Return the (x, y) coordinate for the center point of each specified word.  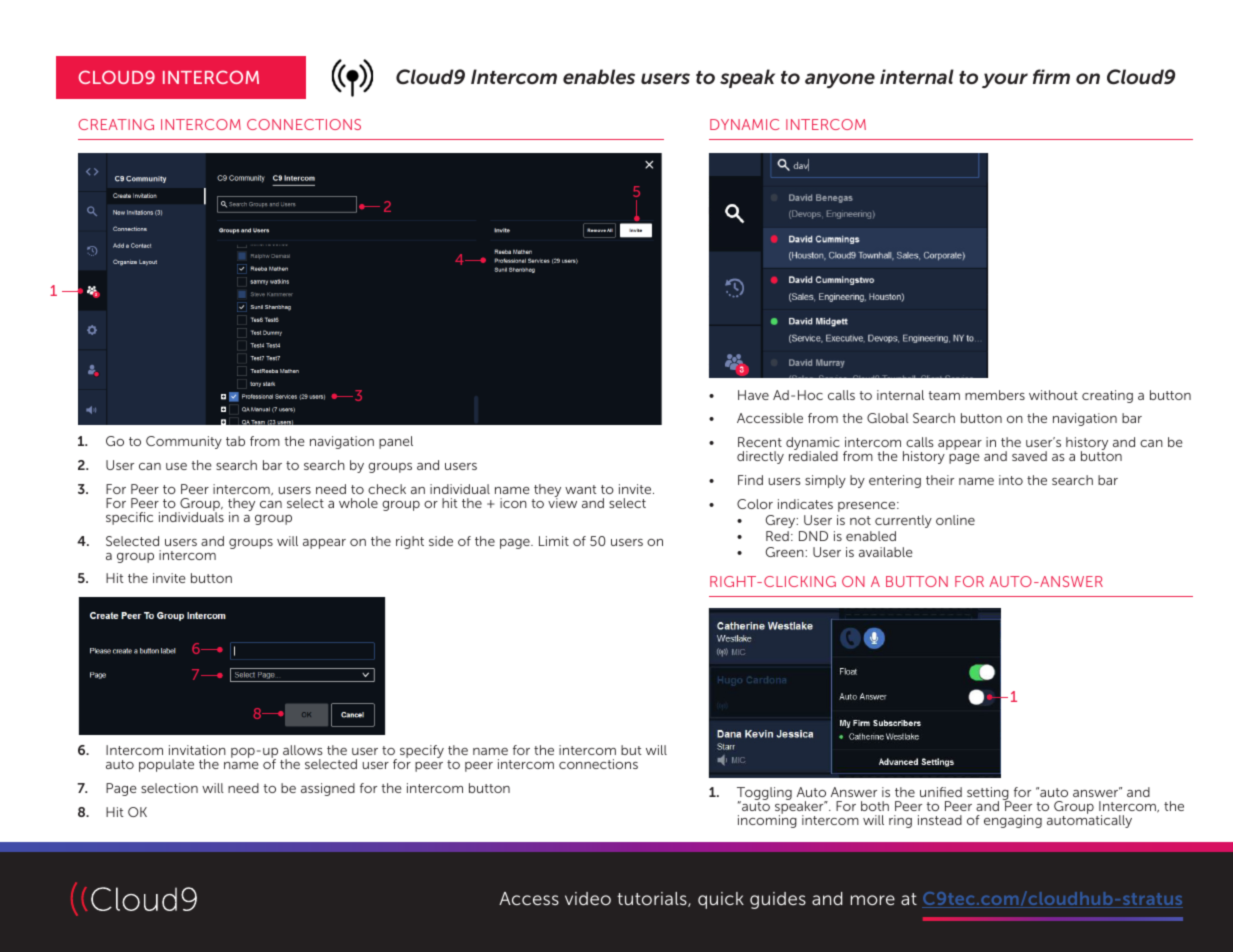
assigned (328, 789)
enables (599, 77)
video (588, 898)
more (872, 900)
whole (358, 503)
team (944, 395)
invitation (197, 750)
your (1005, 80)
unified (941, 792)
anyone (840, 80)
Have (753, 395)
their (940, 480)
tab (235, 441)
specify (422, 751)
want (580, 489)
